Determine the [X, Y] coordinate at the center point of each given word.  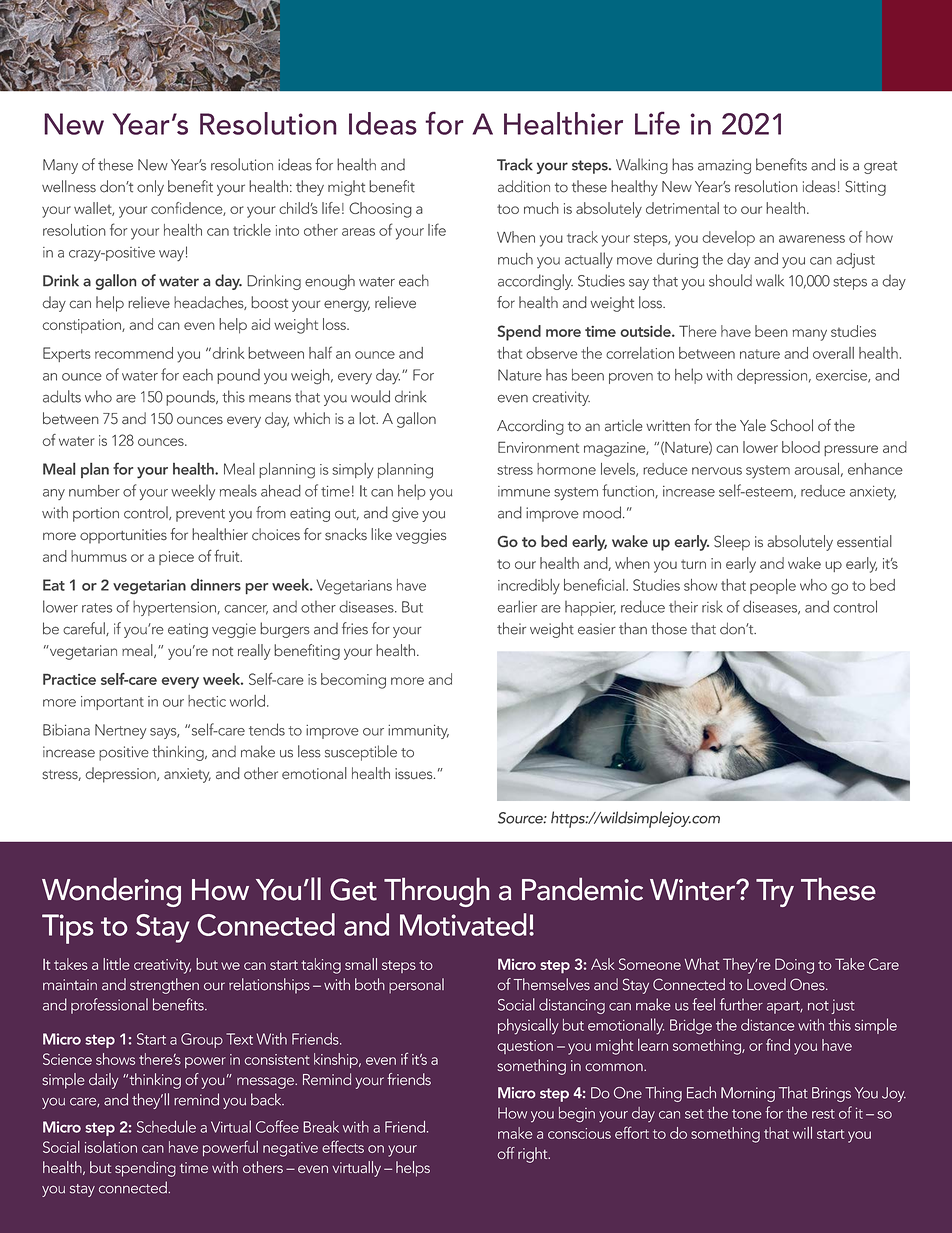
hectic [207, 701]
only [150, 188]
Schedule [166, 1126]
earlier [517, 606]
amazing [724, 166]
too [508, 209]
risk [712, 607]
